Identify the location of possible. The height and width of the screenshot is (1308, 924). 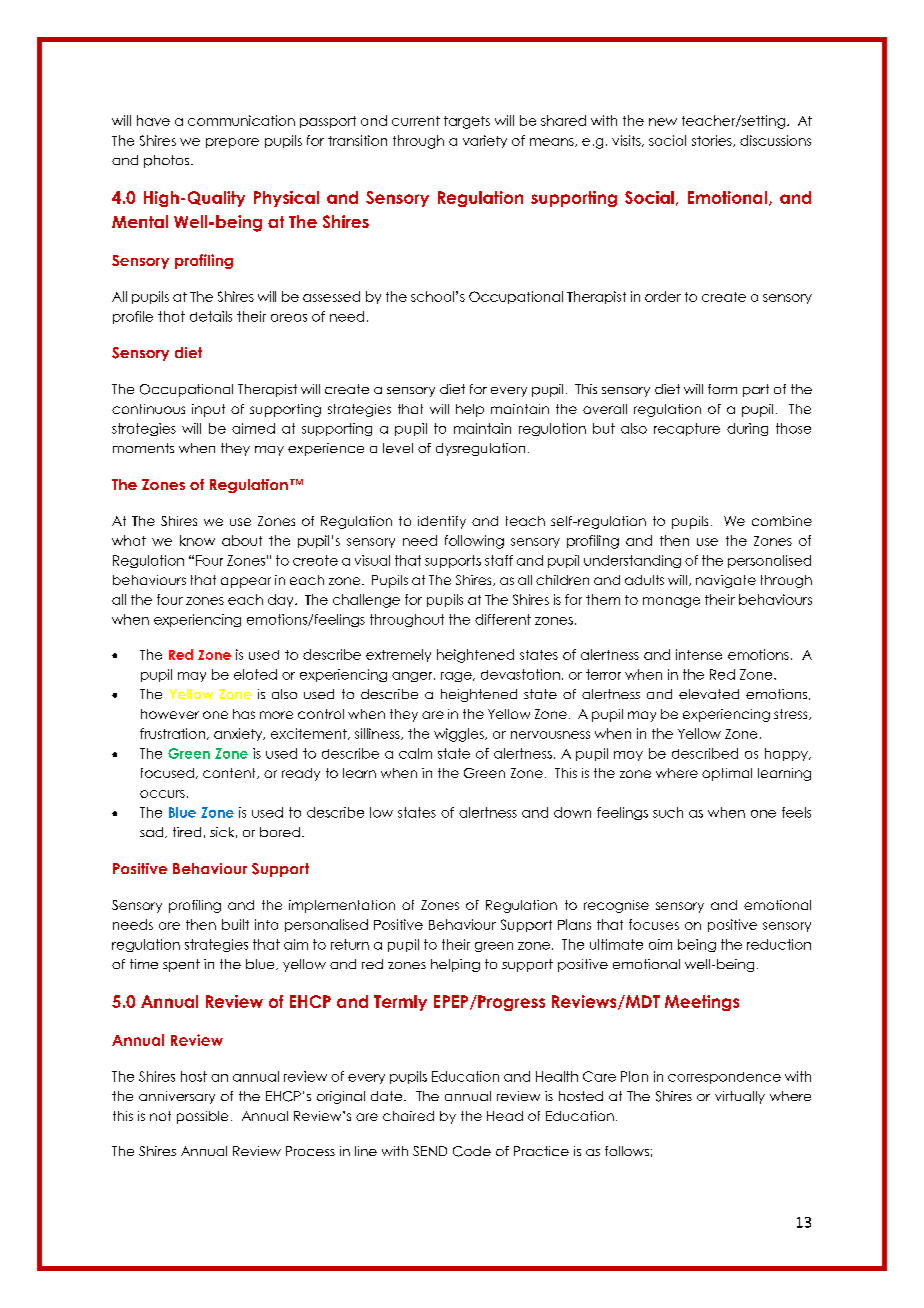
(202, 1117).
